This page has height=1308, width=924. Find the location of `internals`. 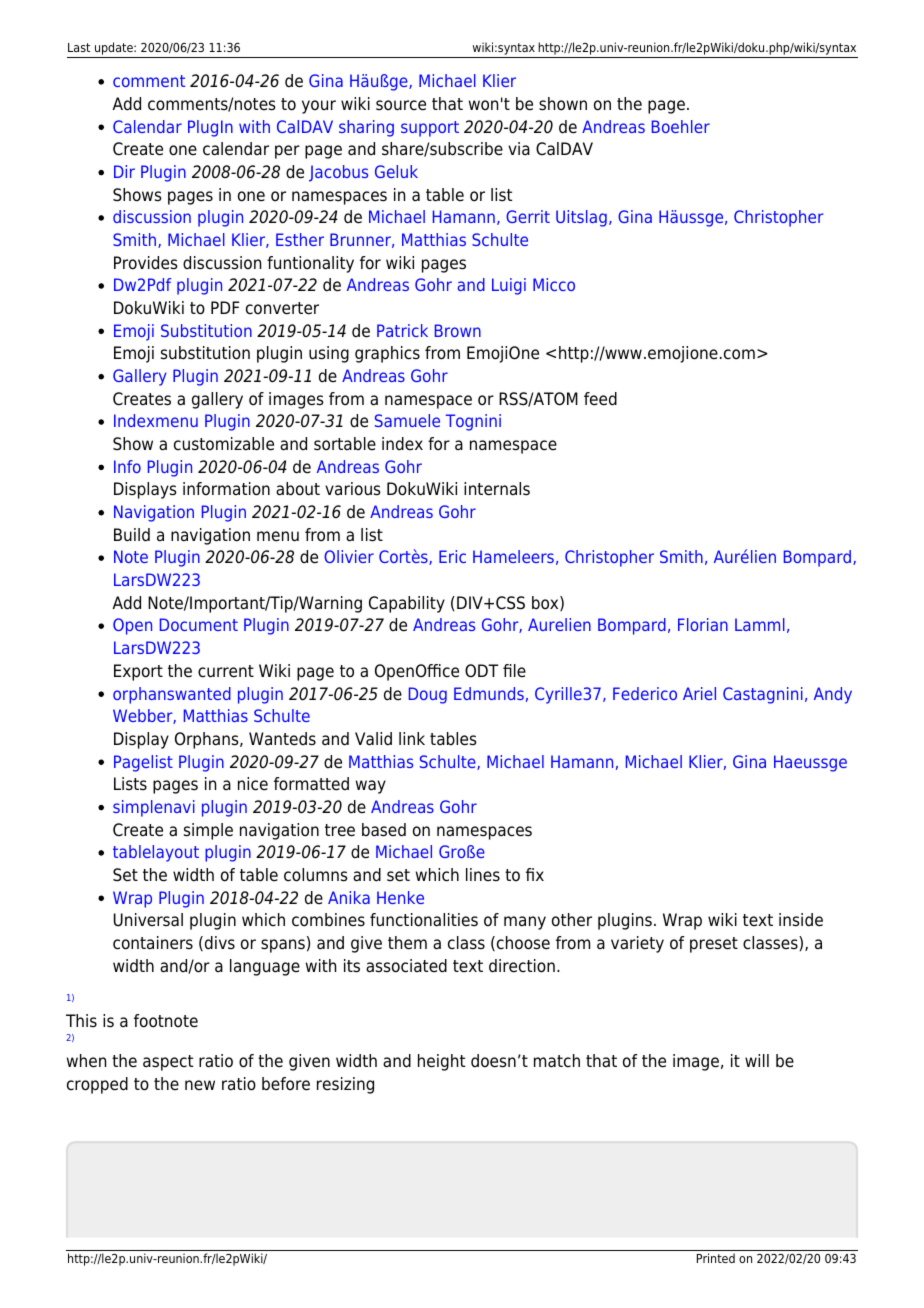

internals is located at coordinates (497, 489).
